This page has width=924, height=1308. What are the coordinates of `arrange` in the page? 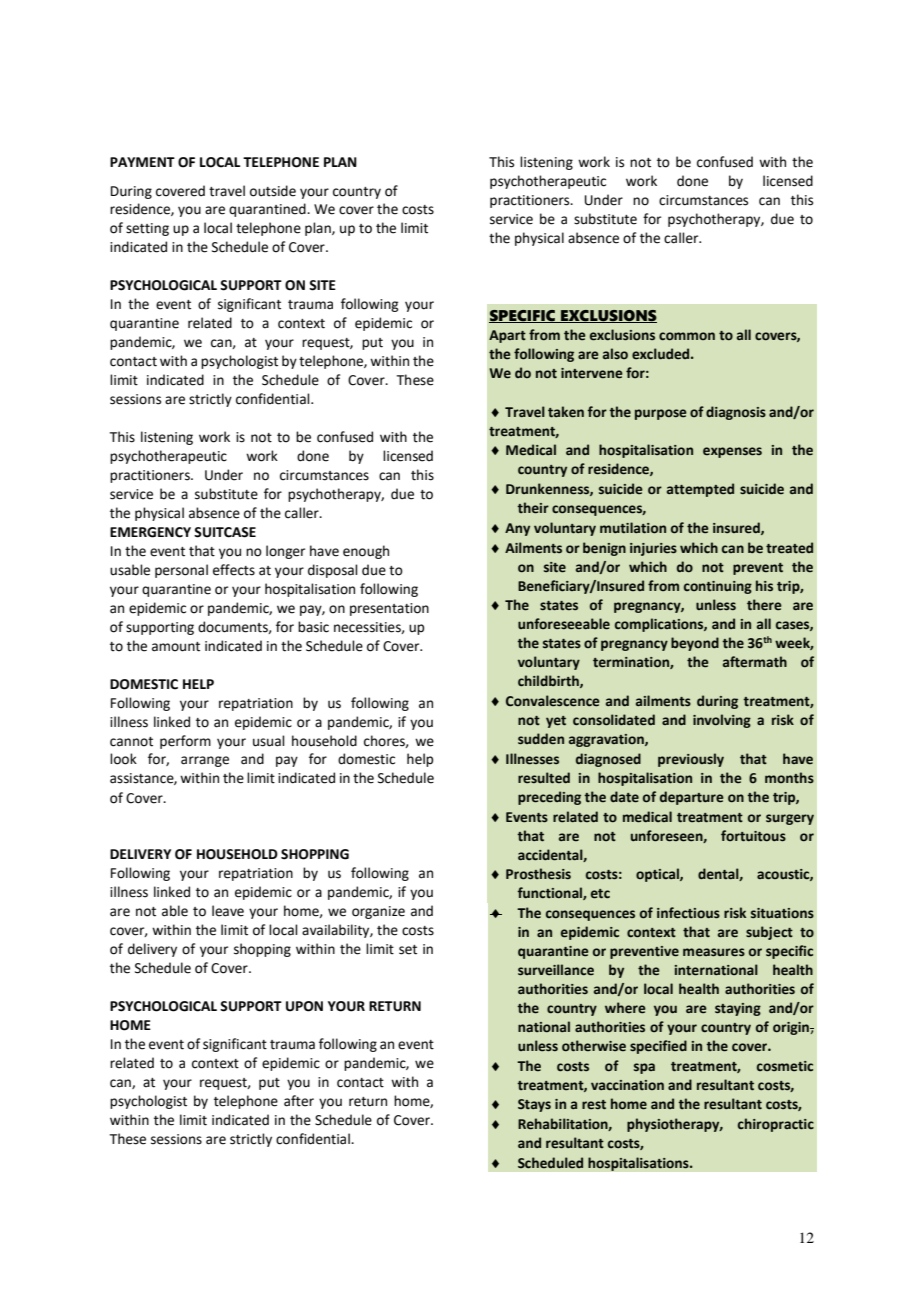 It's located at (205, 761).
